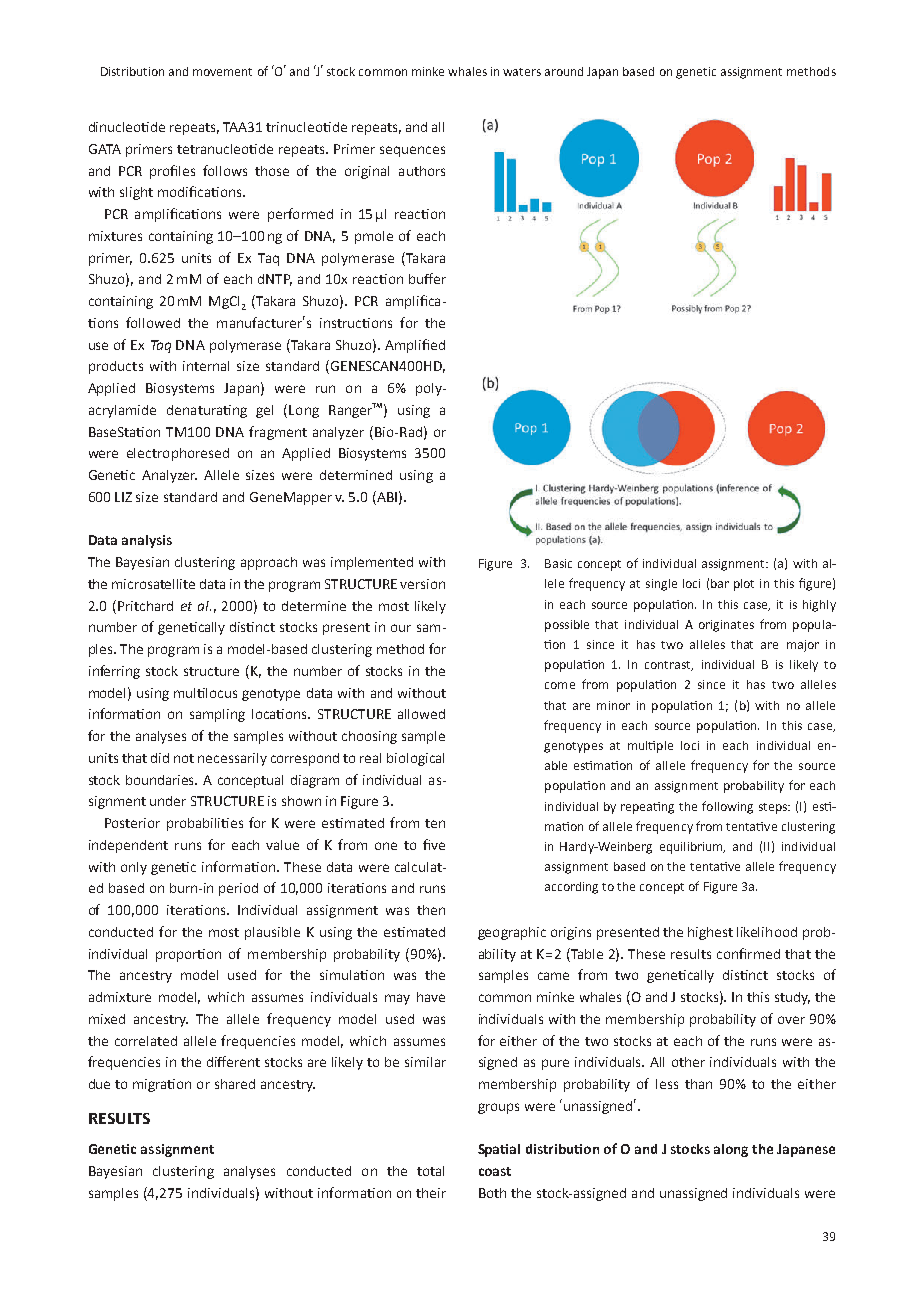 The width and height of the page is (924, 1308). Describe the element at coordinates (430, 1171) in the page. I see `total` at that location.
